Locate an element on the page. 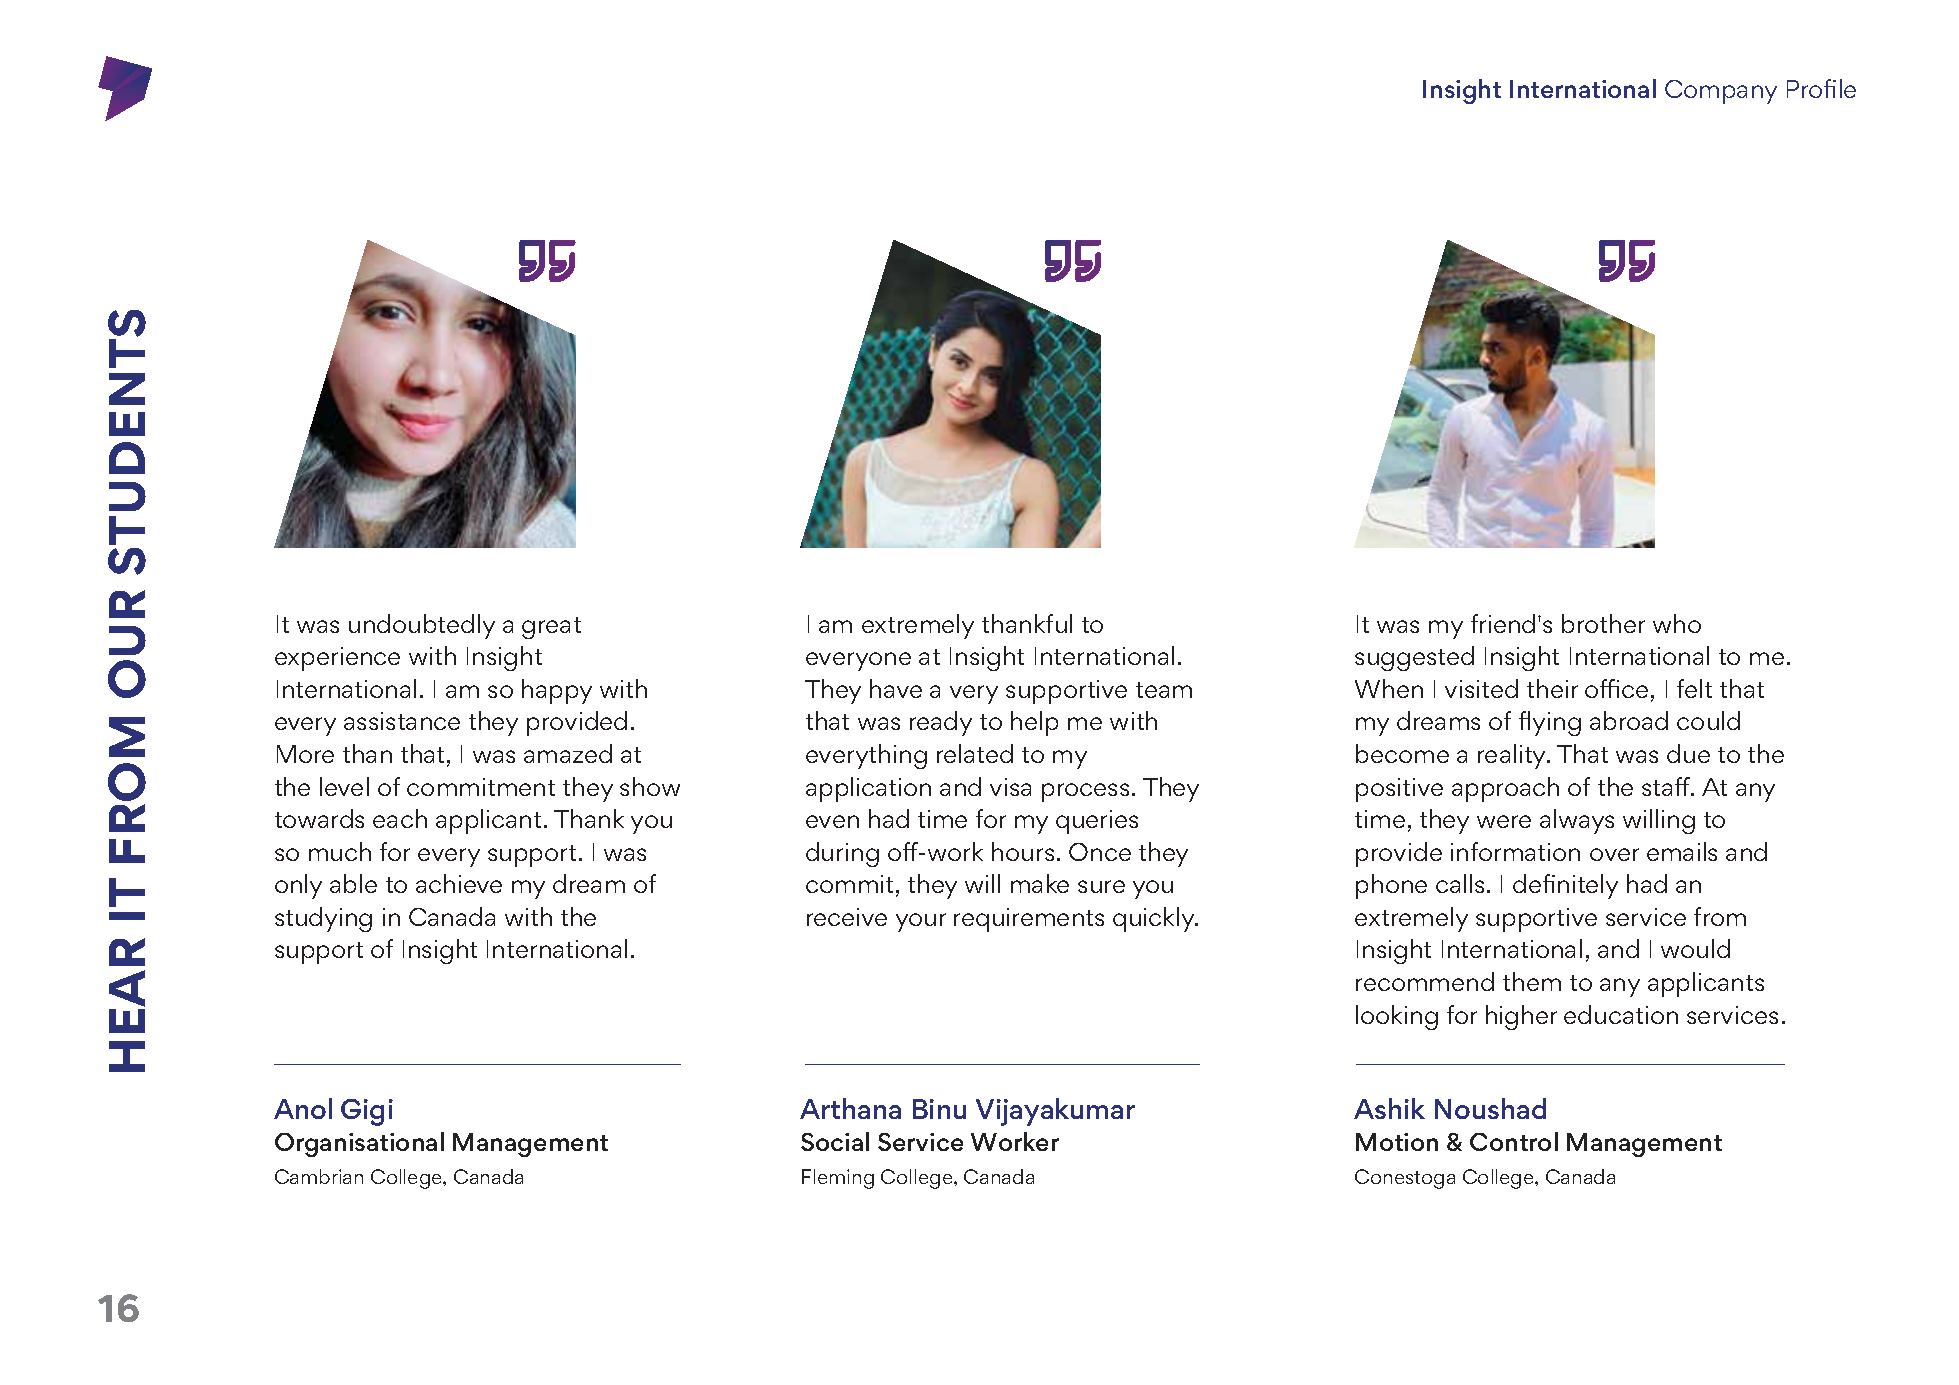 This page has height=1385, width=1959. Social is located at coordinates (835, 1141).
